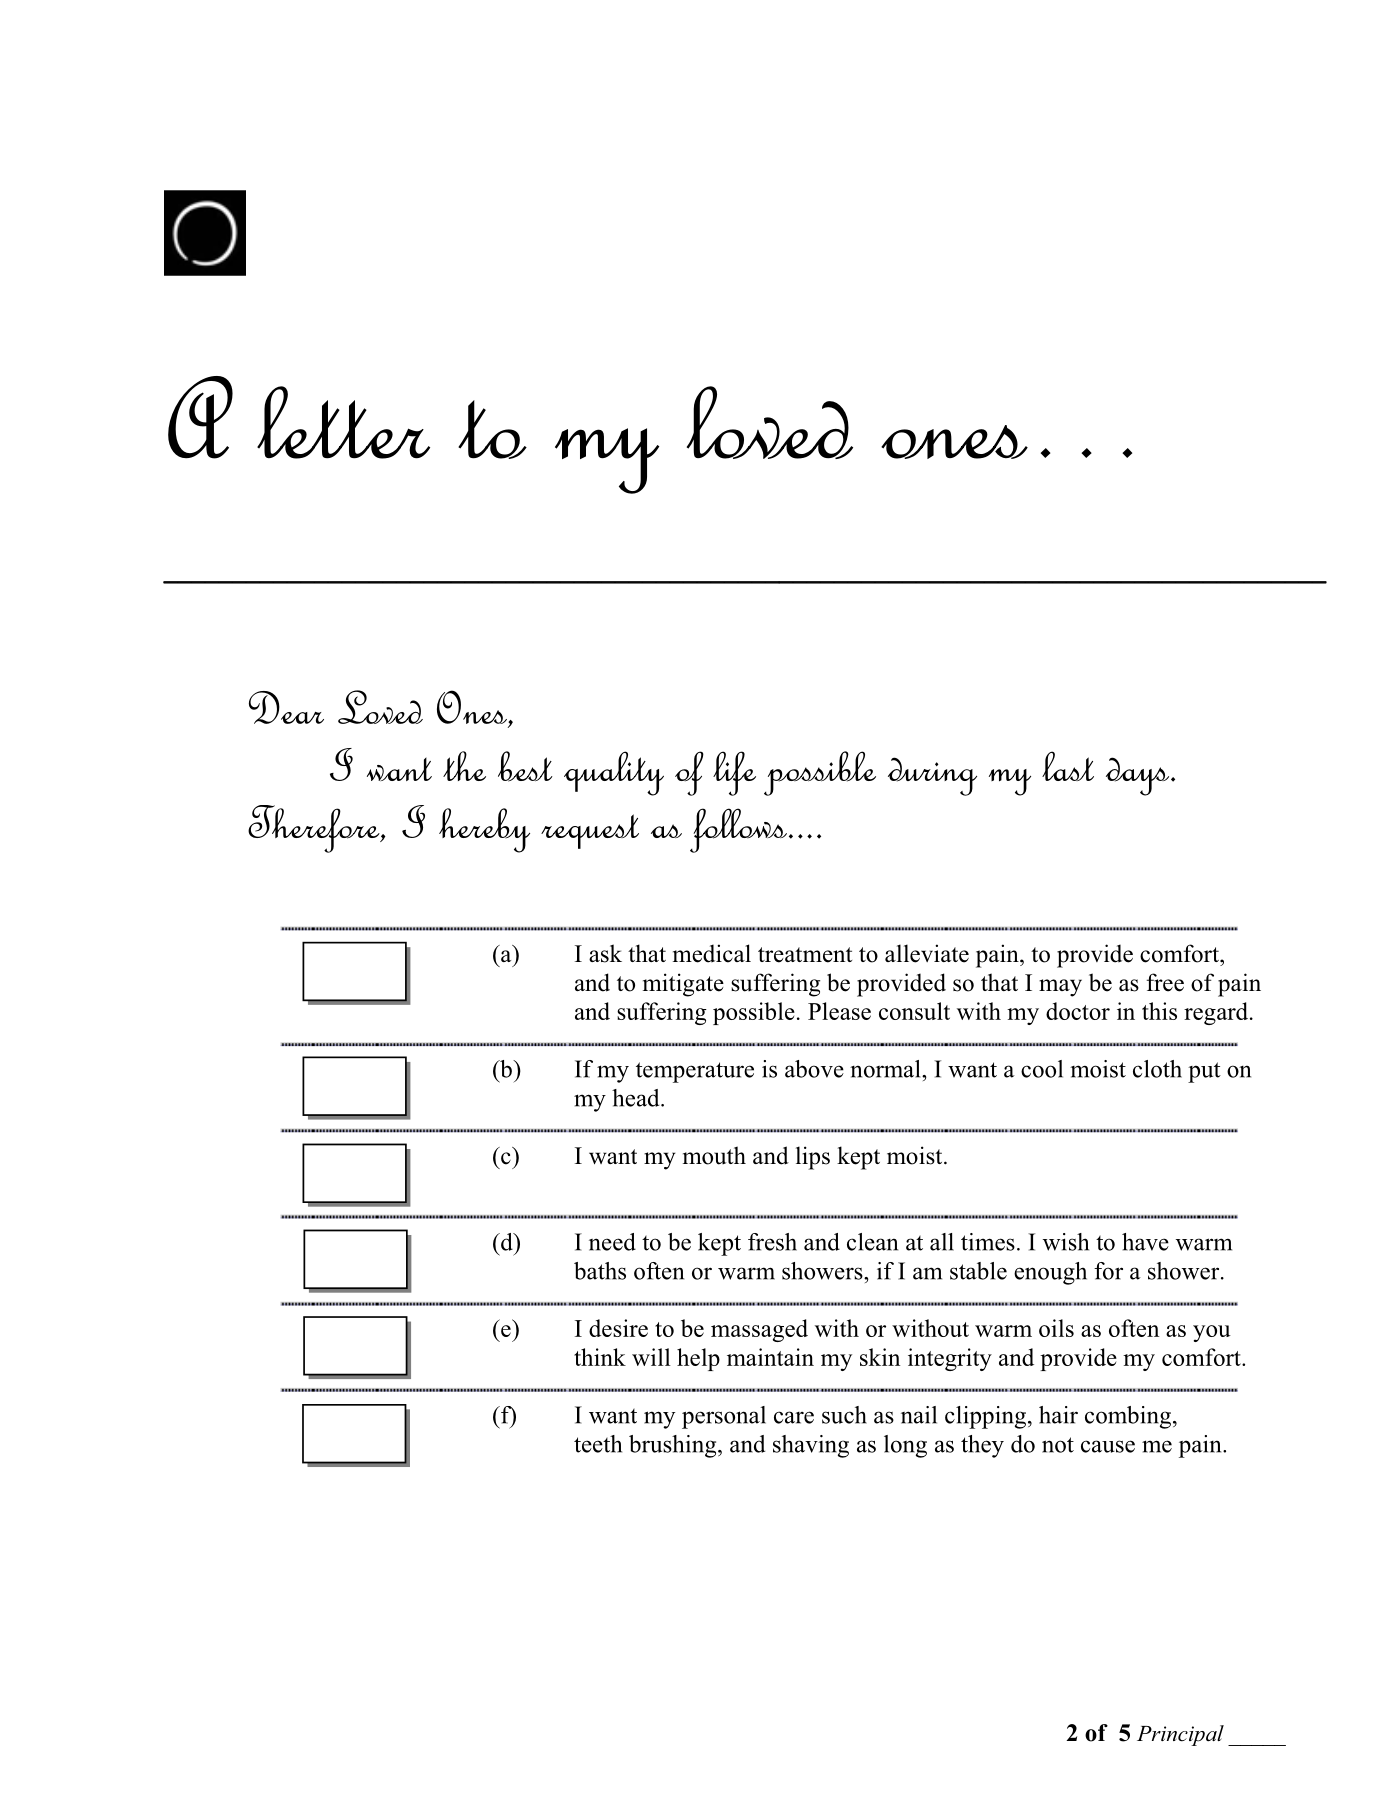 Image resolution: width=1394 pixels, height=1805 pixels. Describe the element at coordinates (738, 830) in the image. I see `follows` at that location.
